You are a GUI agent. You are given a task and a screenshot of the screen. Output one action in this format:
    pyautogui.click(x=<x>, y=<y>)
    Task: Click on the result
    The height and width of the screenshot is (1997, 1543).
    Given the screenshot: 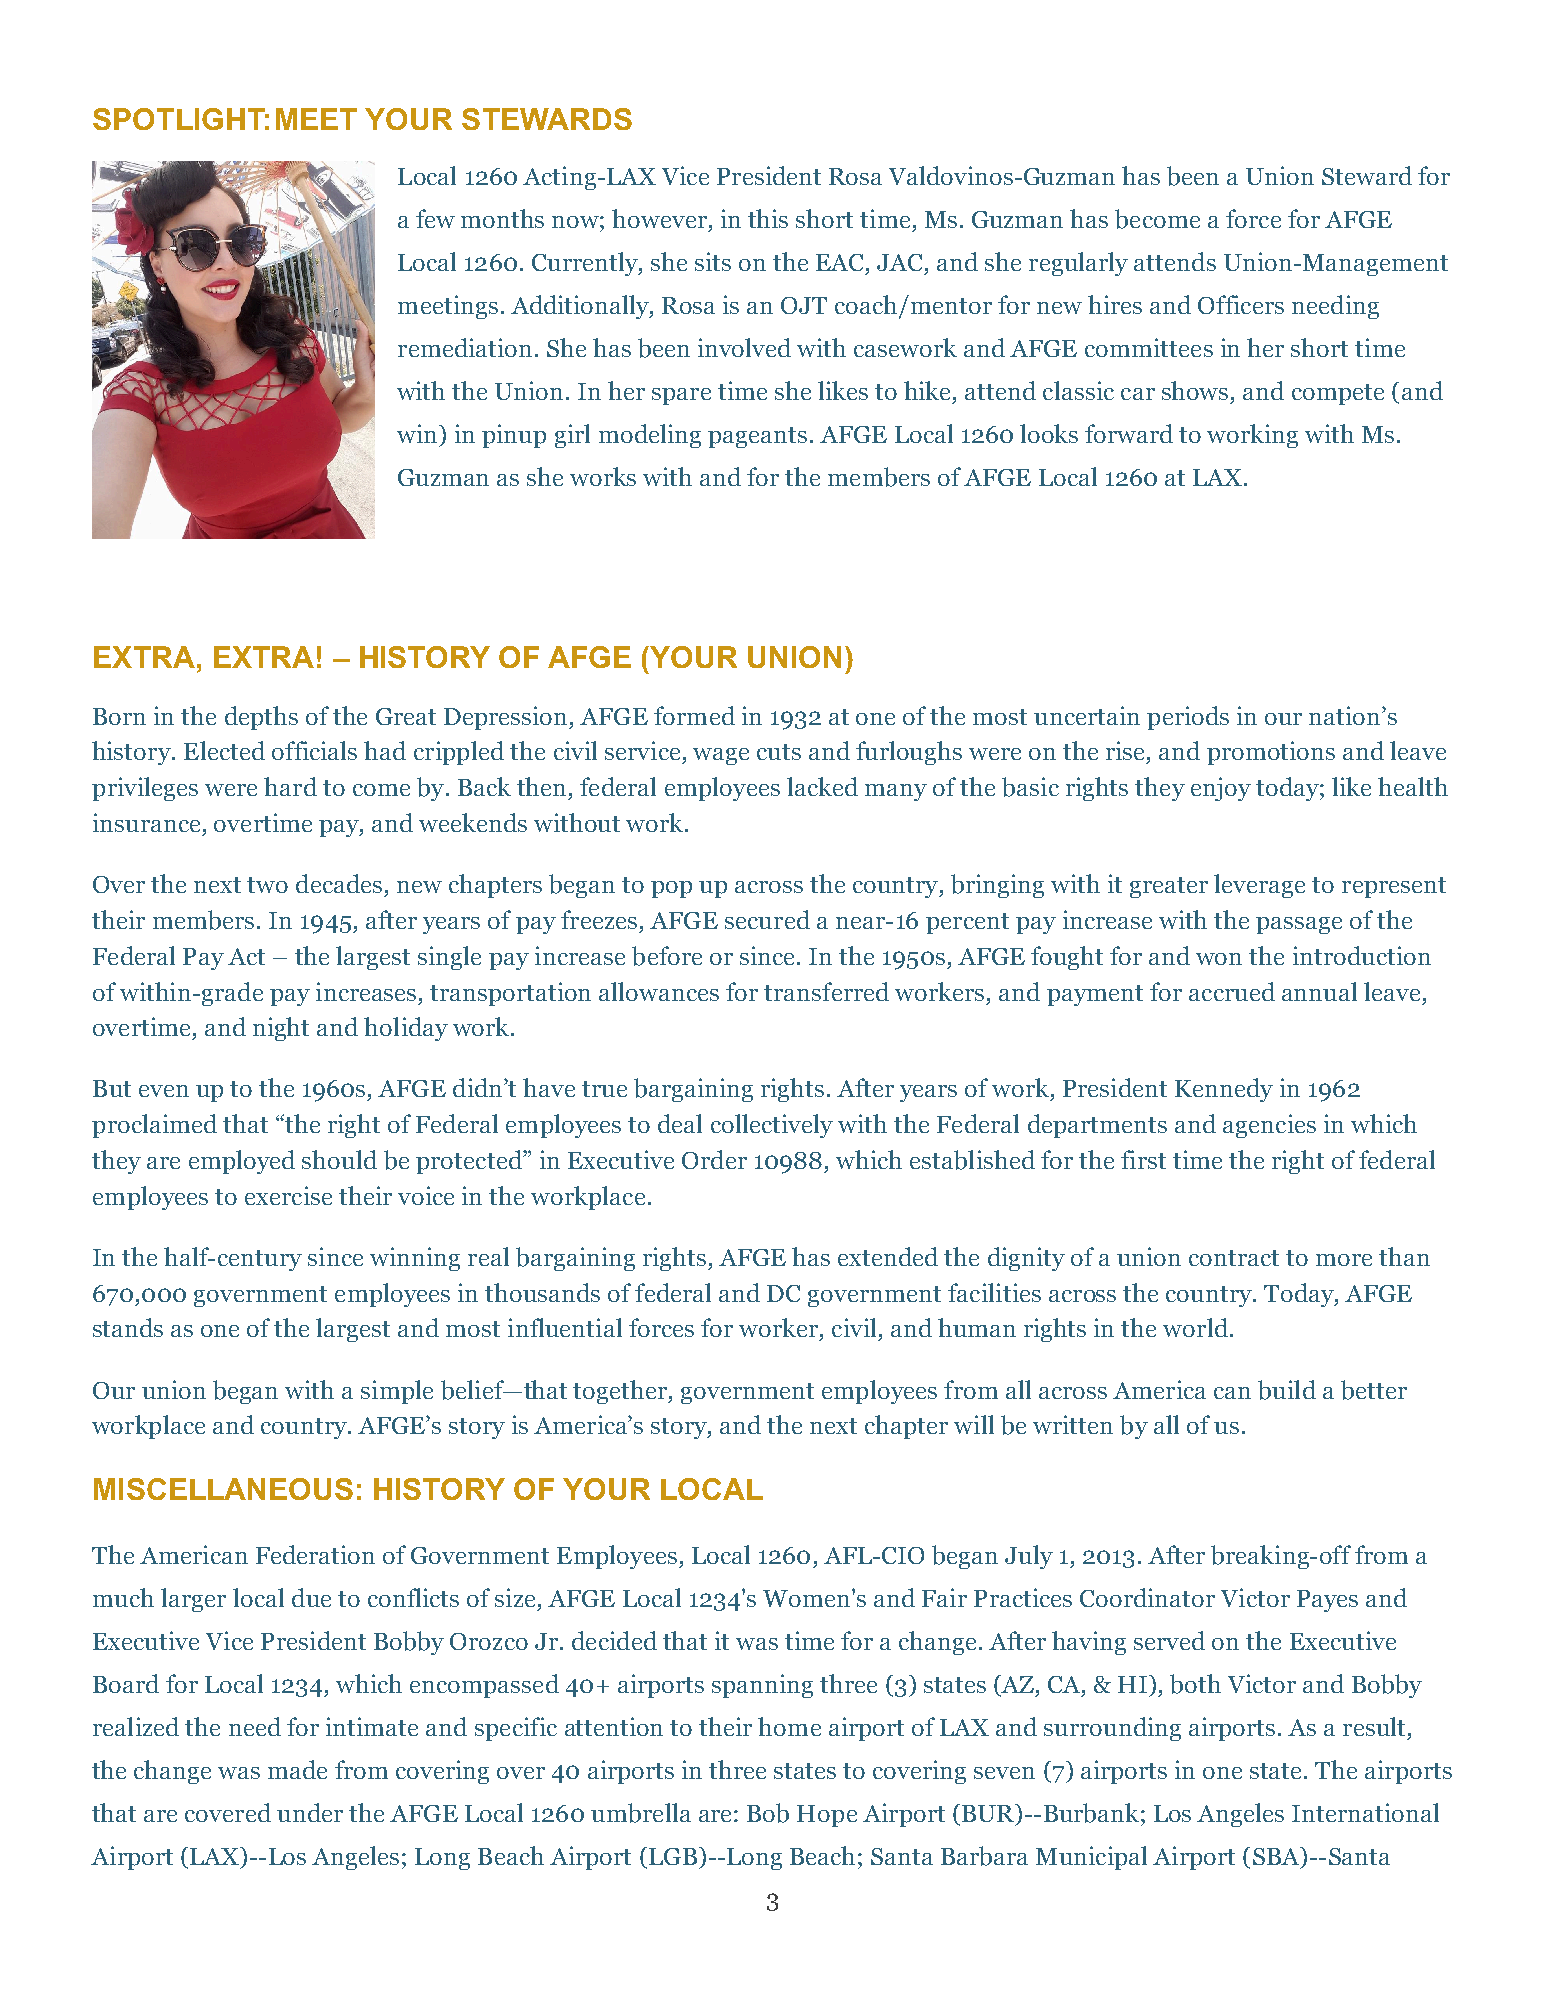 What is the action you would take?
    pyautogui.click(x=1374, y=1726)
